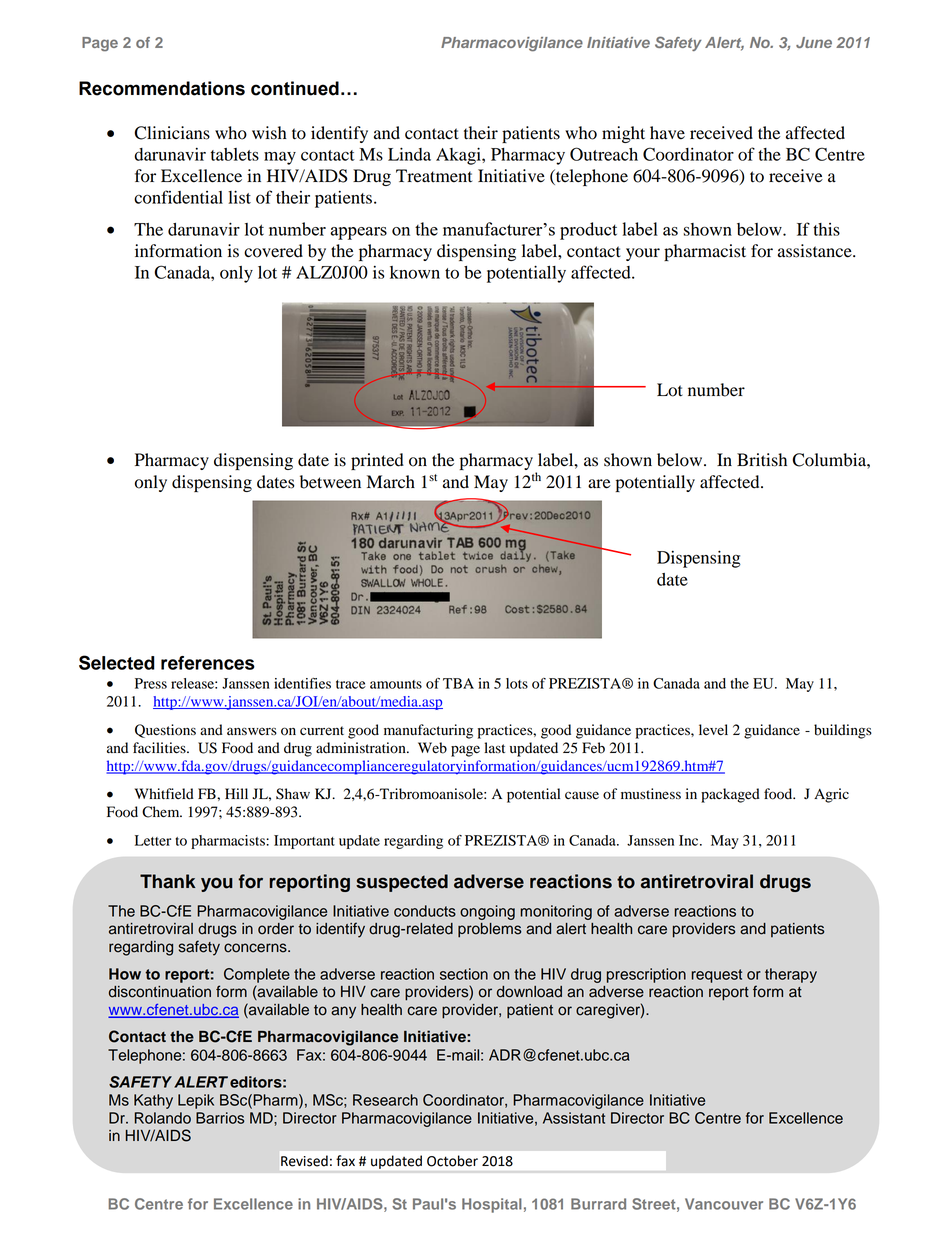  I want to click on October, so click(452, 1161).
